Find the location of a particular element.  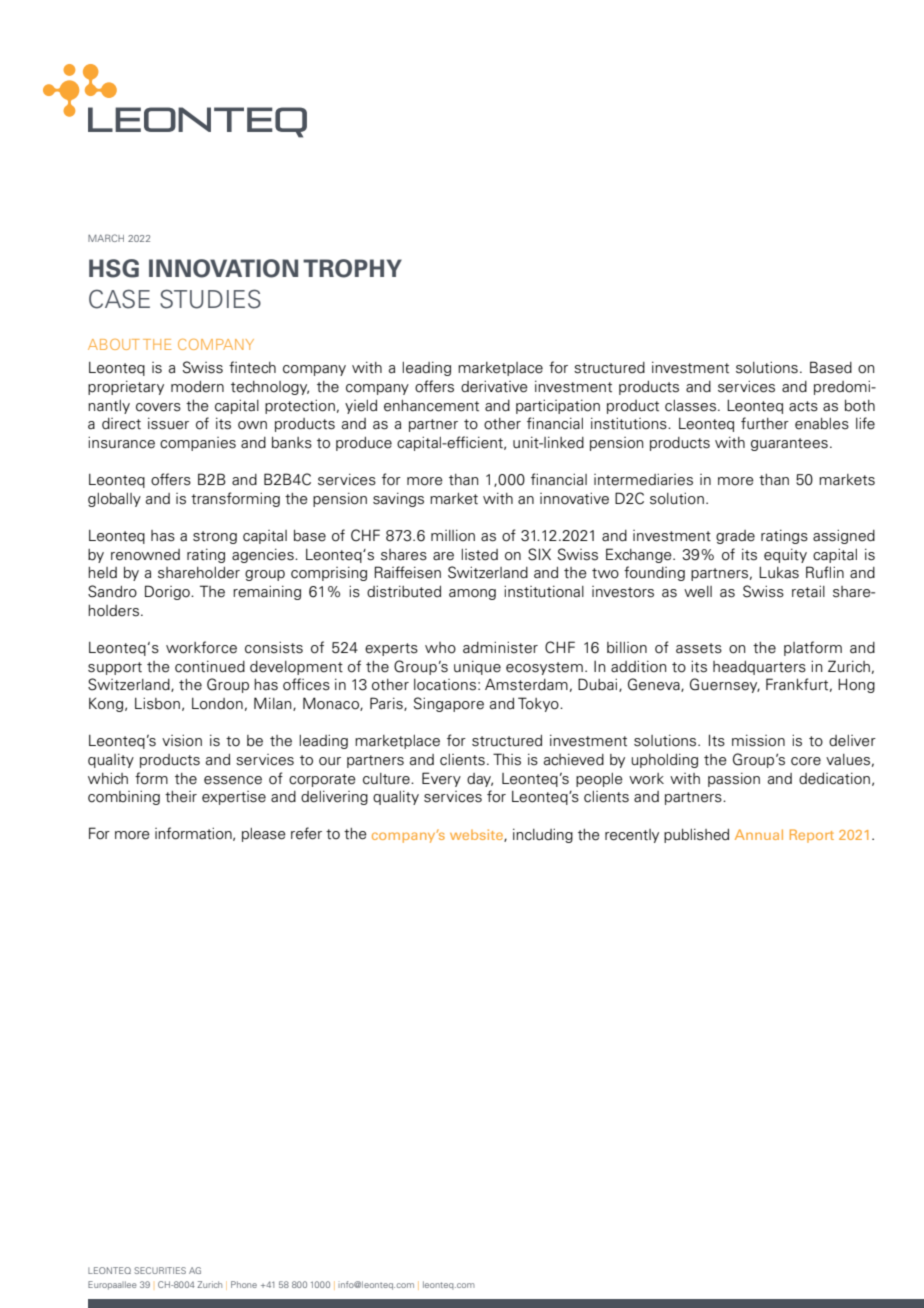

vision is located at coordinates (182, 740).
